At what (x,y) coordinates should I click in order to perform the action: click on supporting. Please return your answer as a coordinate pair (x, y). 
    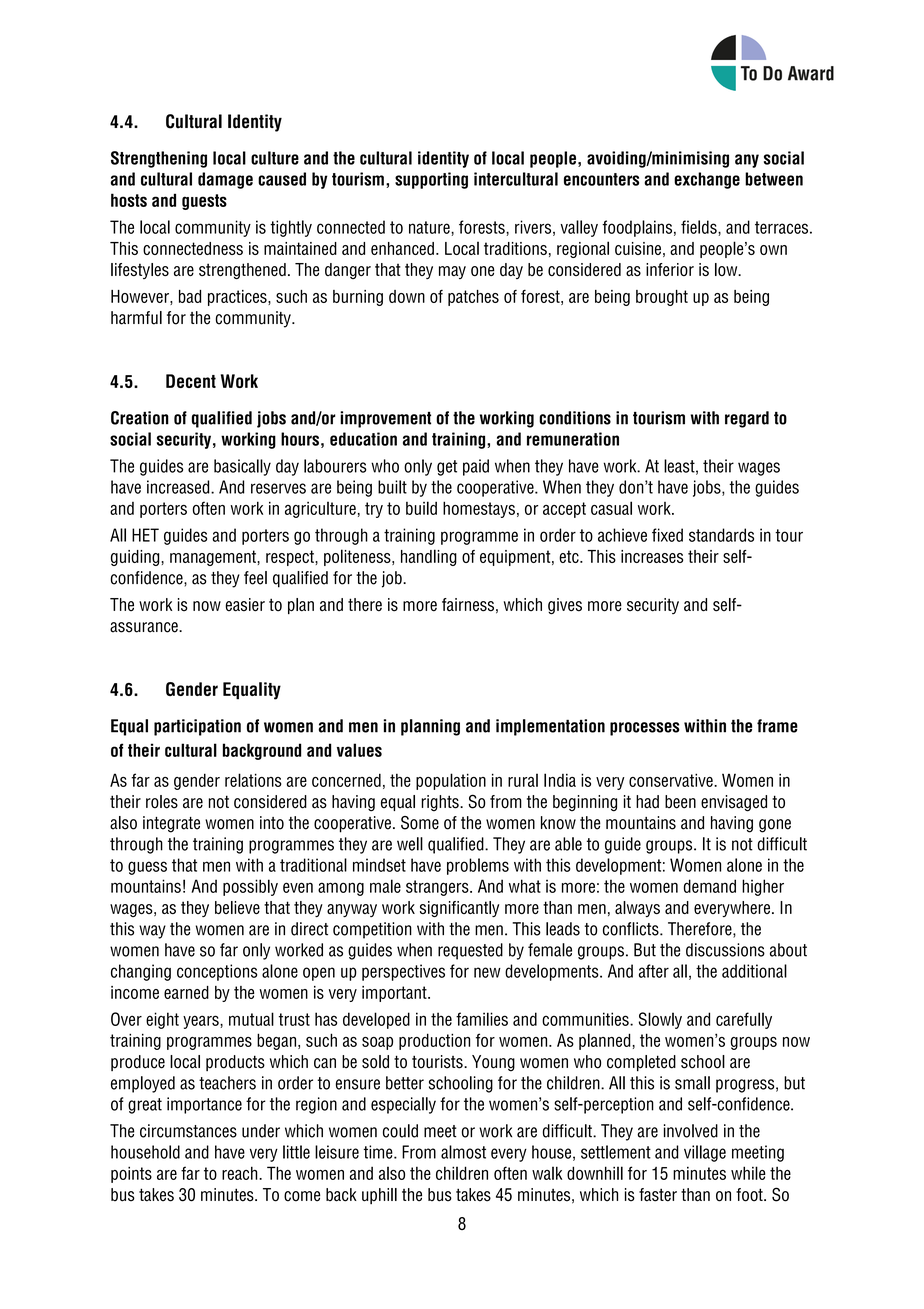
    Looking at the image, I should click on (431, 180).
